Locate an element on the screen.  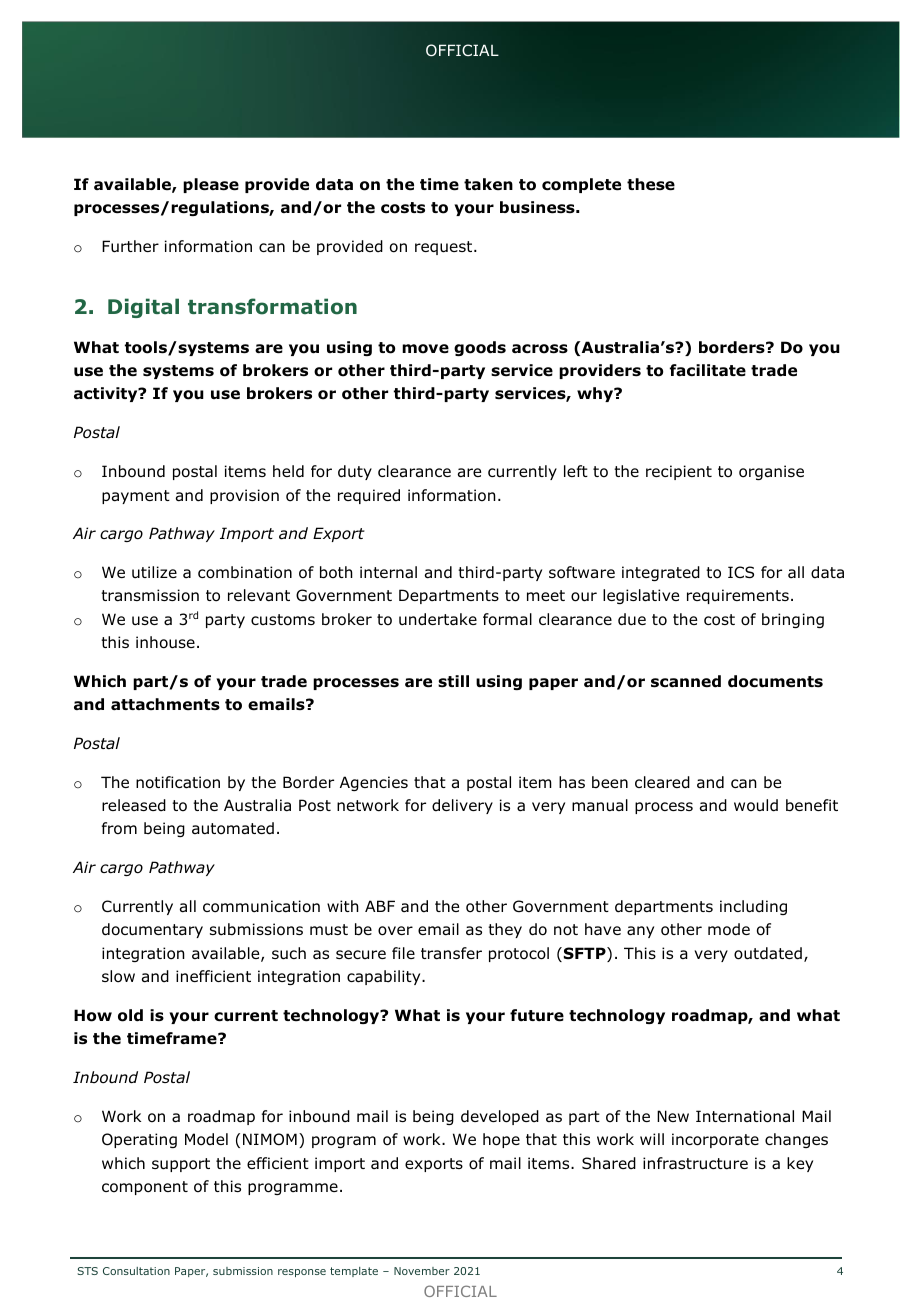
scanned is located at coordinates (686, 681).
